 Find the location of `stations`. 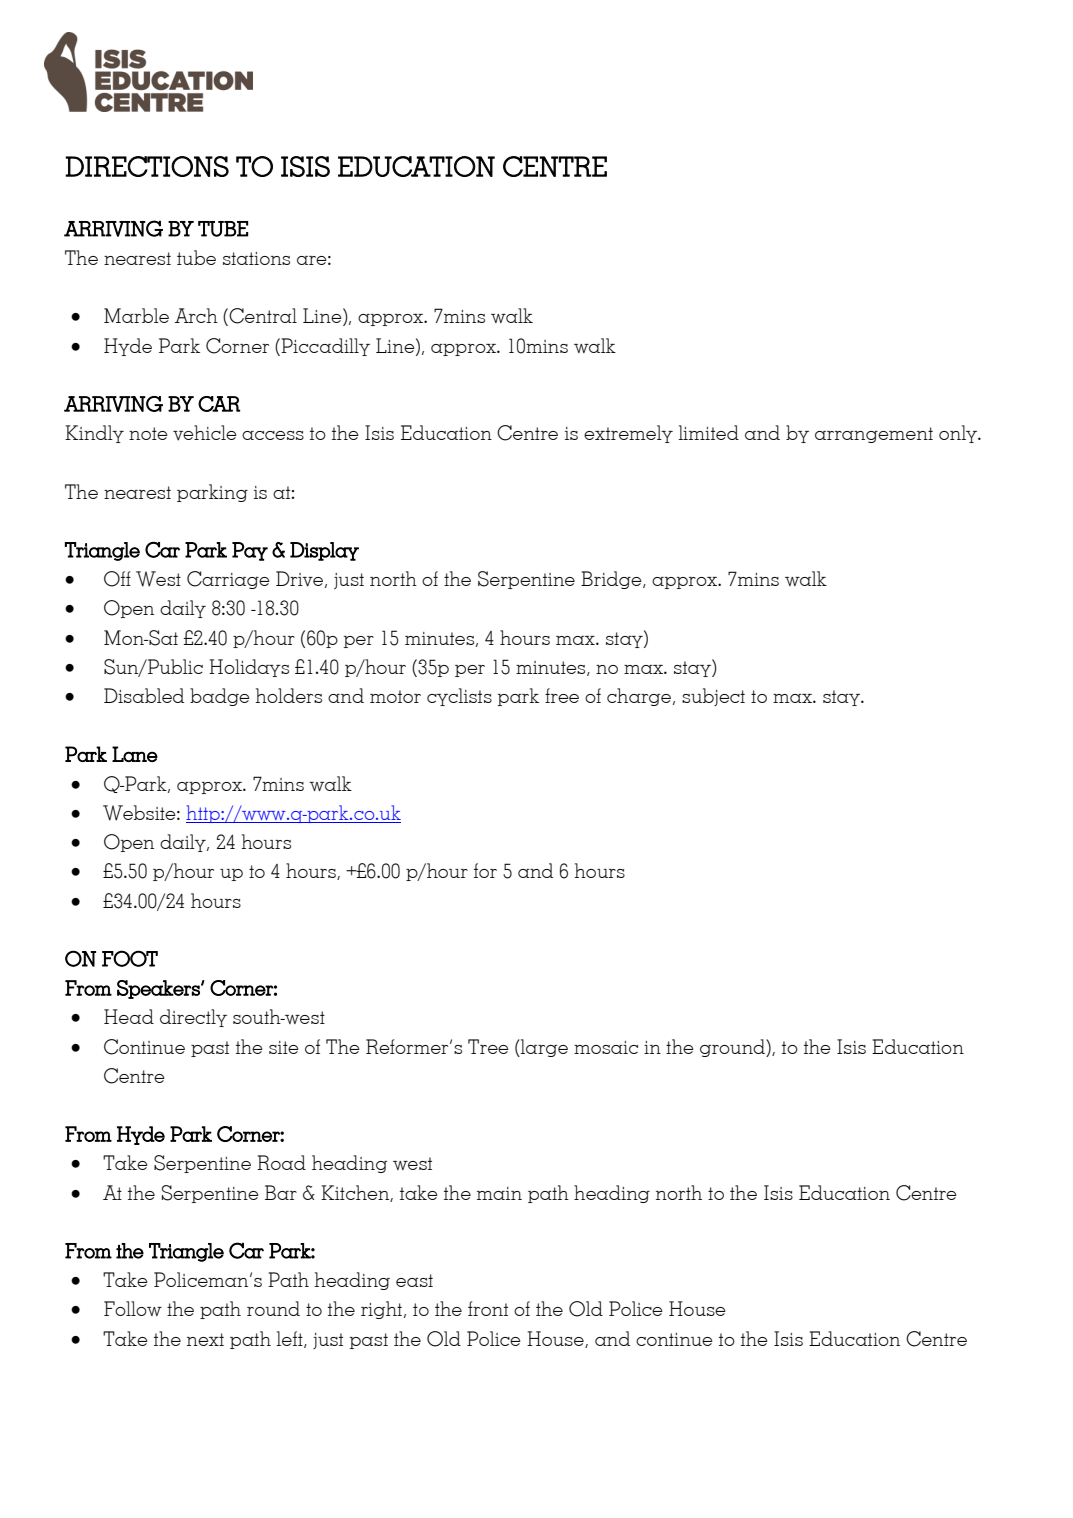

stations is located at coordinates (256, 258).
